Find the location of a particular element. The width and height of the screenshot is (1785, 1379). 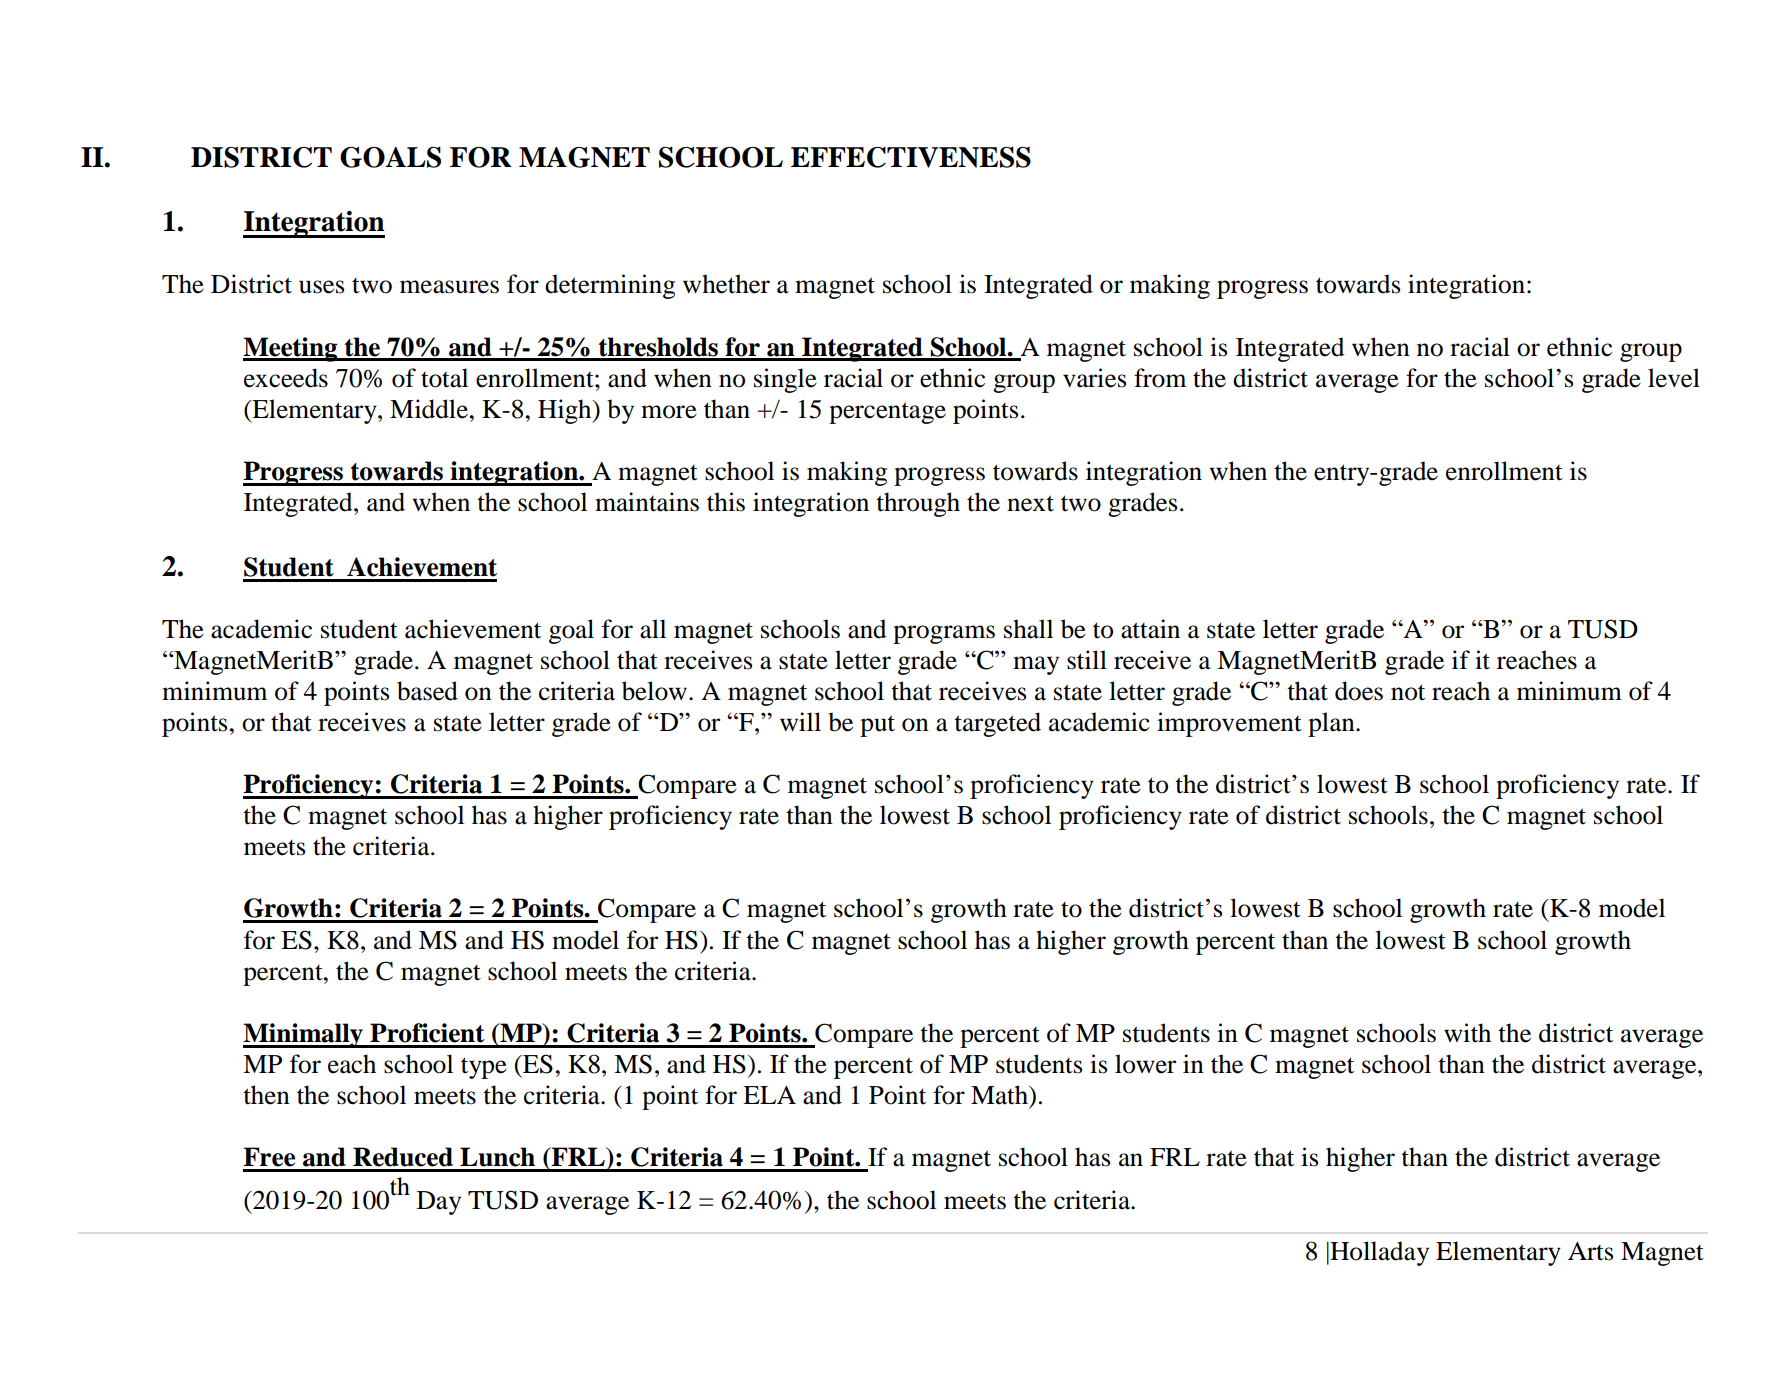

then is located at coordinates (266, 1095).
